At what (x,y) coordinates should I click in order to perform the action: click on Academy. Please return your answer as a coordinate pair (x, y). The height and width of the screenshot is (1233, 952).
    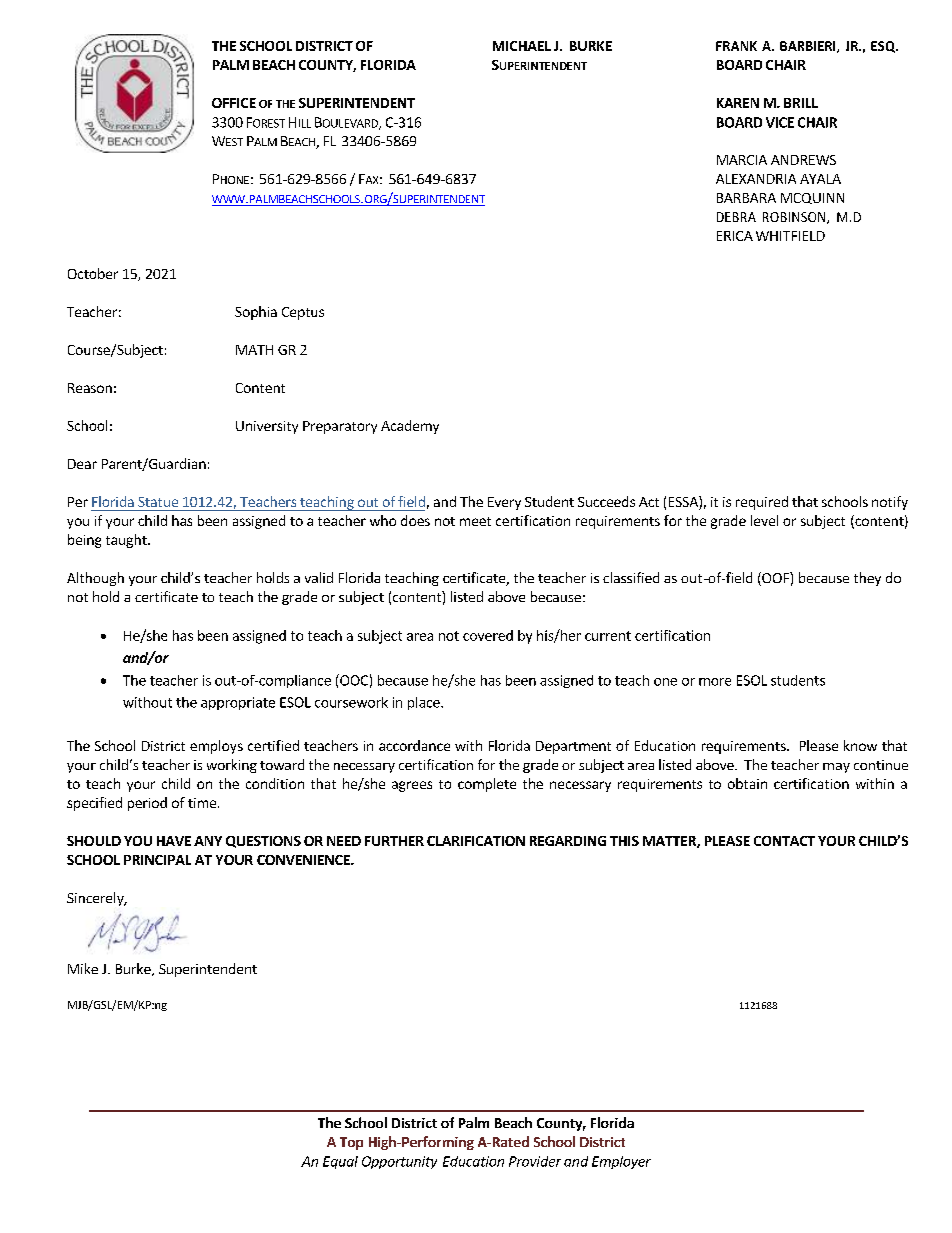
    Looking at the image, I should click on (410, 427).
